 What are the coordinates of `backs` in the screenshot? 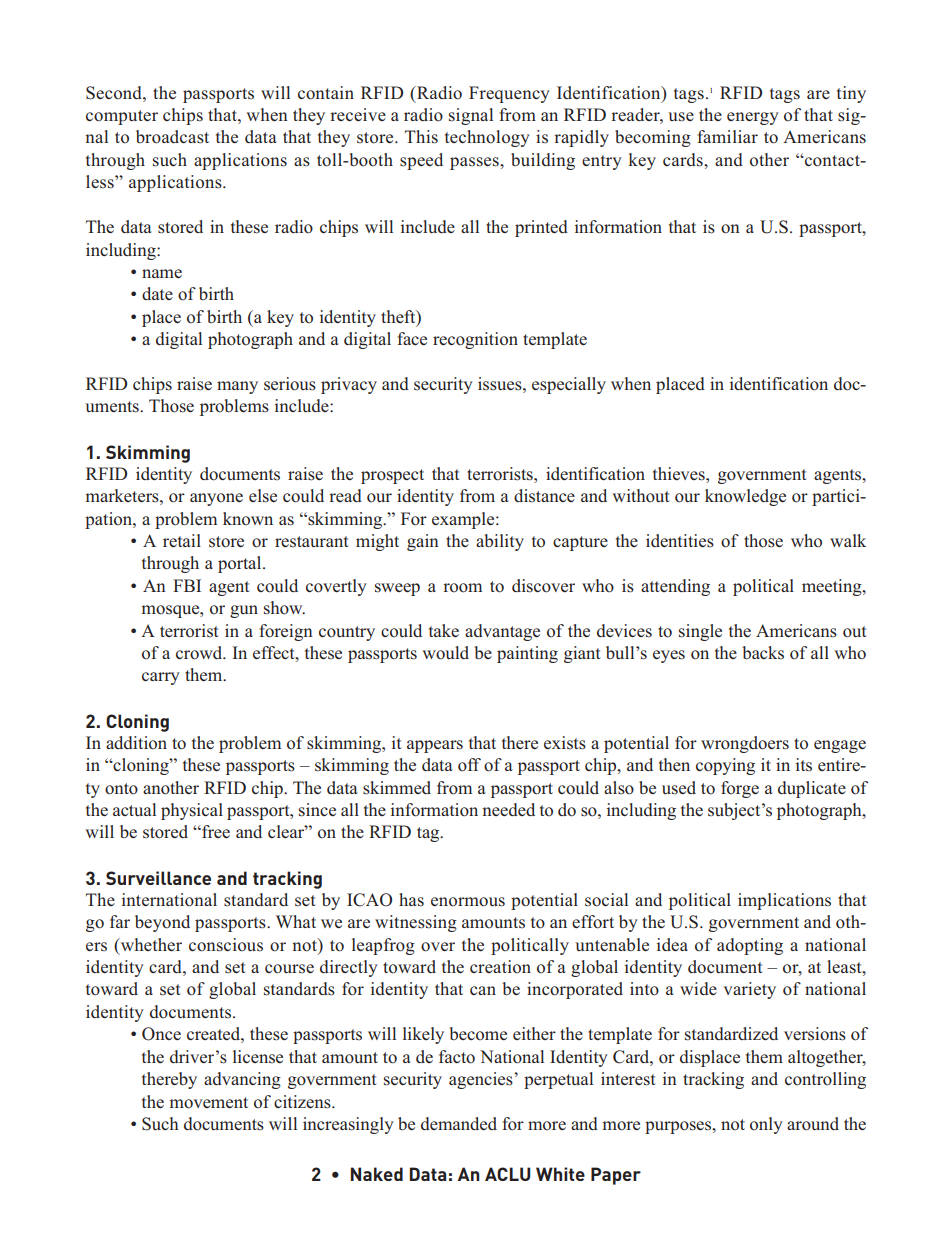 It's located at (763, 652).
